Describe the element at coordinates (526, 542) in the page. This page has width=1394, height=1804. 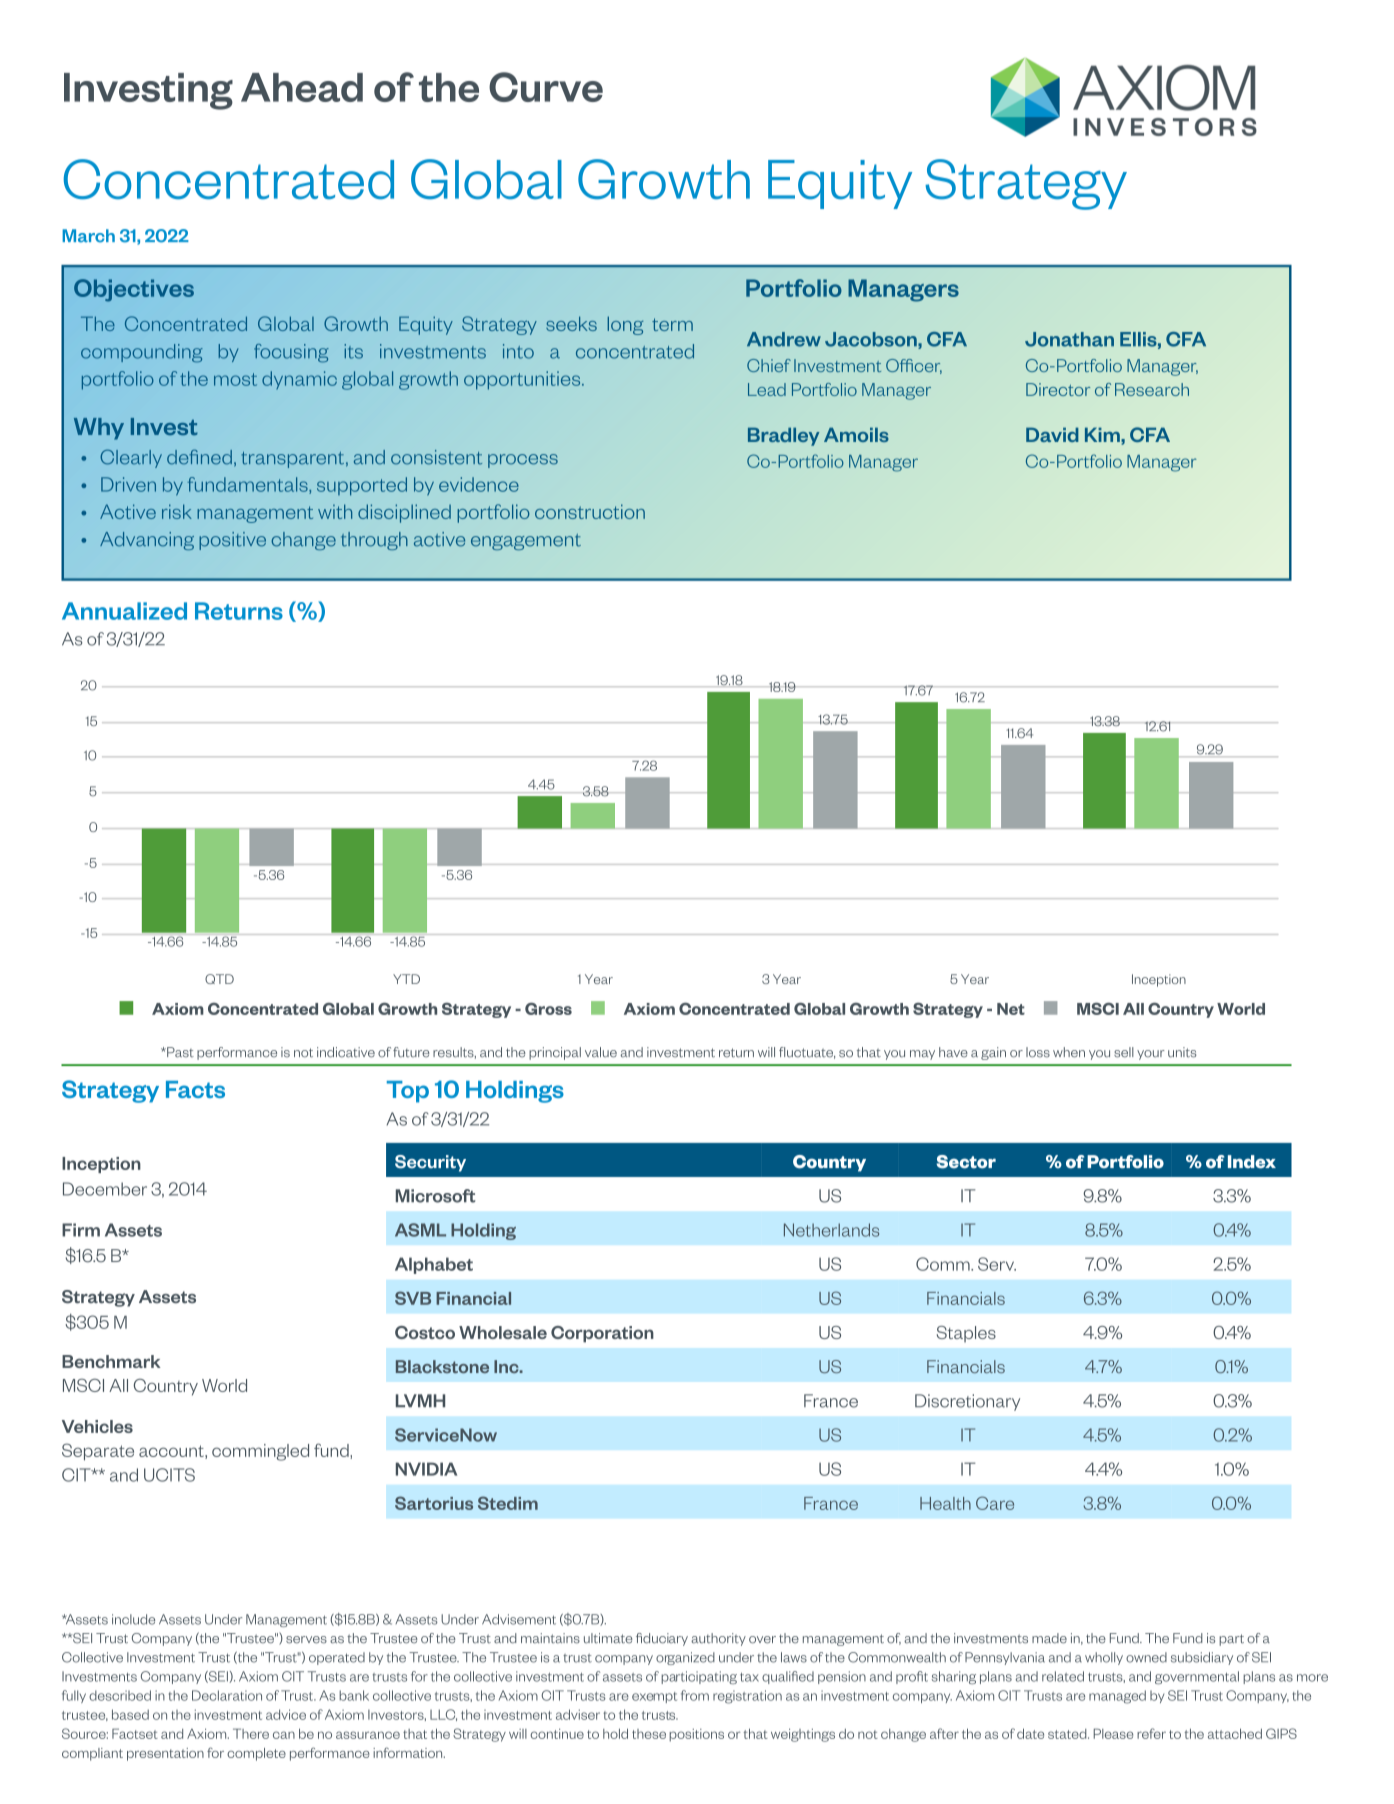
I see `engagement` at that location.
